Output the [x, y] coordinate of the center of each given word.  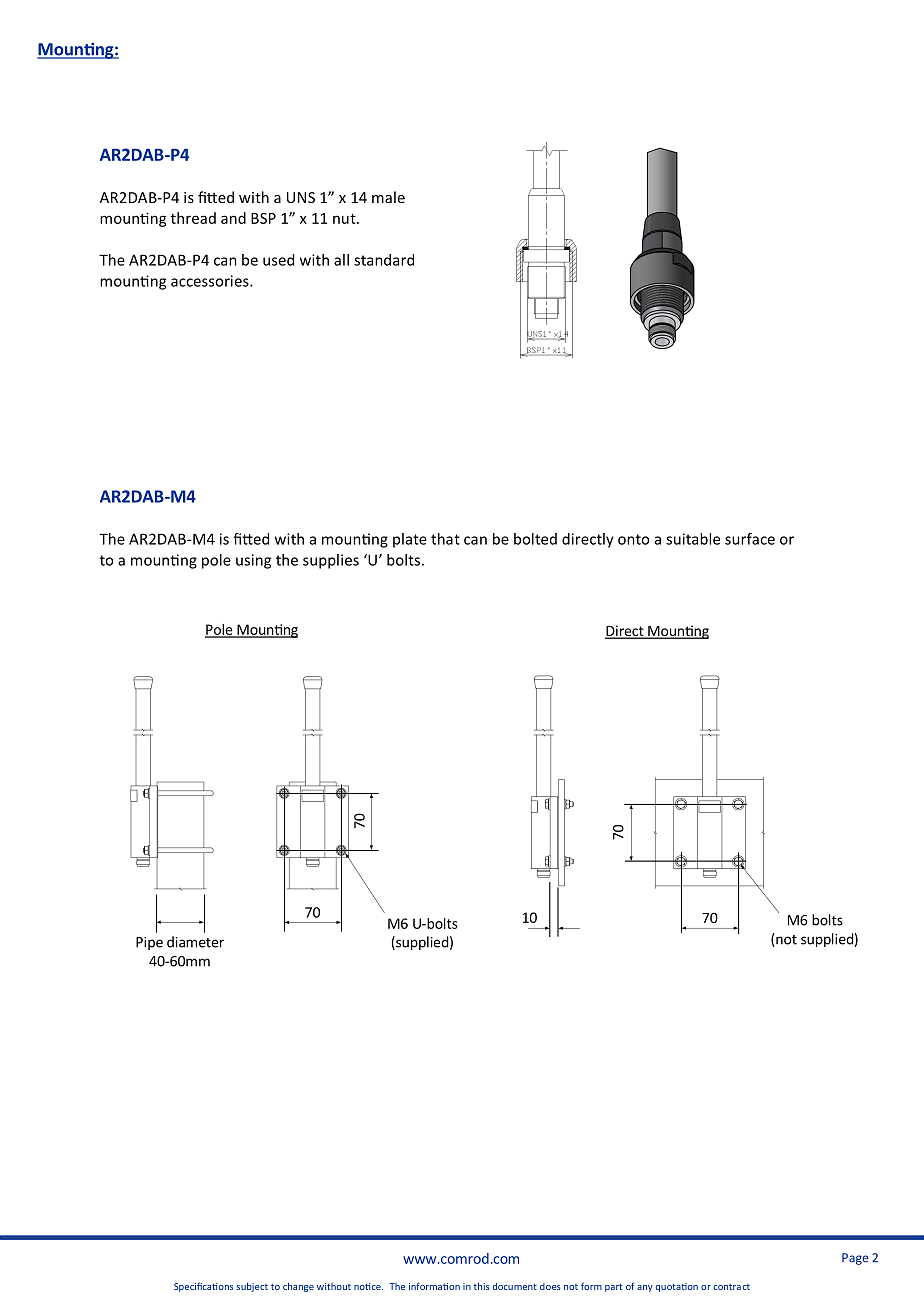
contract [732, 1287]
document [515, 1286]
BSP [263, 218]
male [388, 197]
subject [252, 1287]
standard [384, 260]
